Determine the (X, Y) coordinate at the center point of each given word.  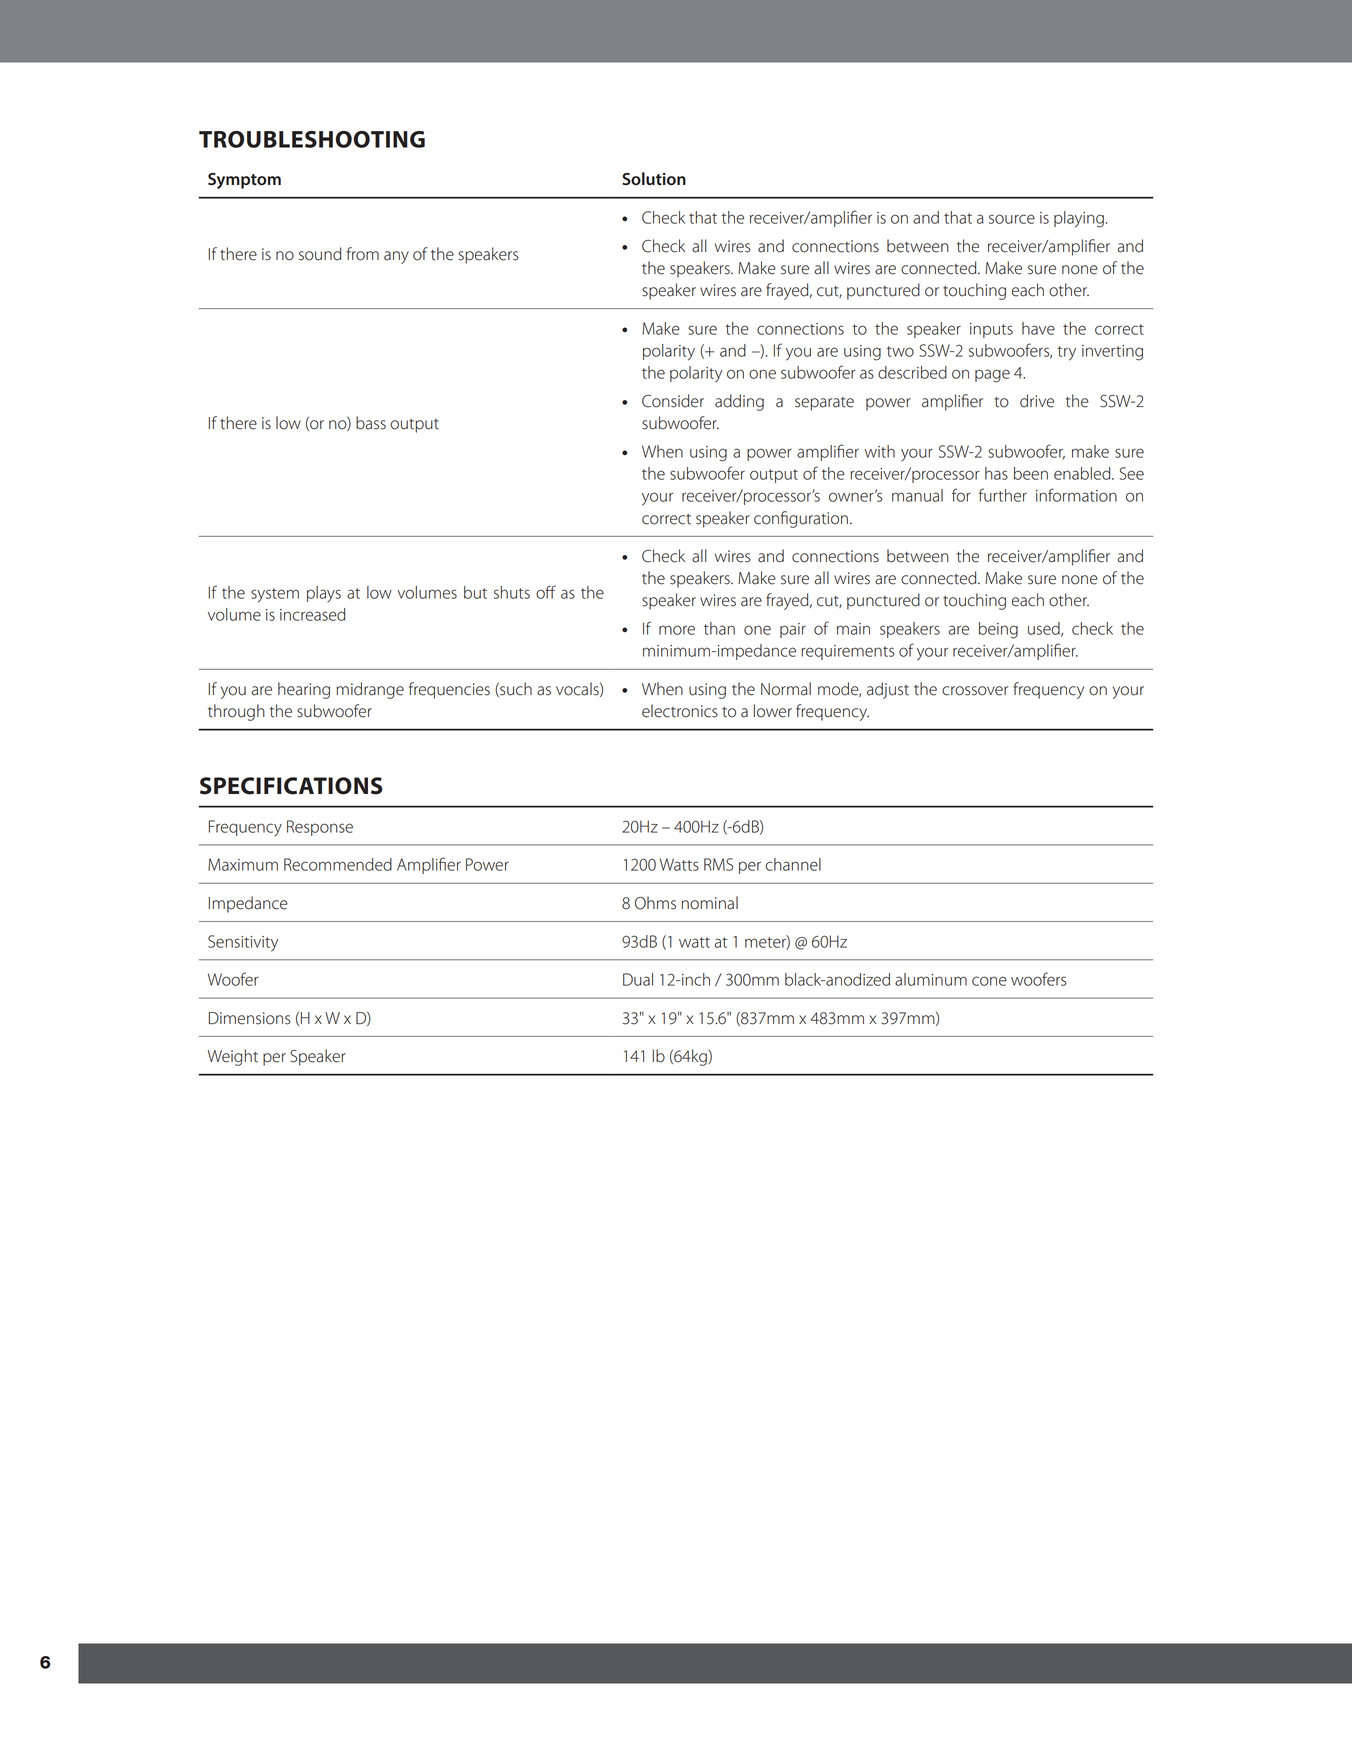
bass (371, 423)
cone (989, 981)
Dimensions (250, 1018)
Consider (673, 401)
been (1031, 473)
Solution (654, 178)
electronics (680, 711)
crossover (975, 691)
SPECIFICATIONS (291, 786)
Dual (638, 979)
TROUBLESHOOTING (312, 139)
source (1012, 219)
